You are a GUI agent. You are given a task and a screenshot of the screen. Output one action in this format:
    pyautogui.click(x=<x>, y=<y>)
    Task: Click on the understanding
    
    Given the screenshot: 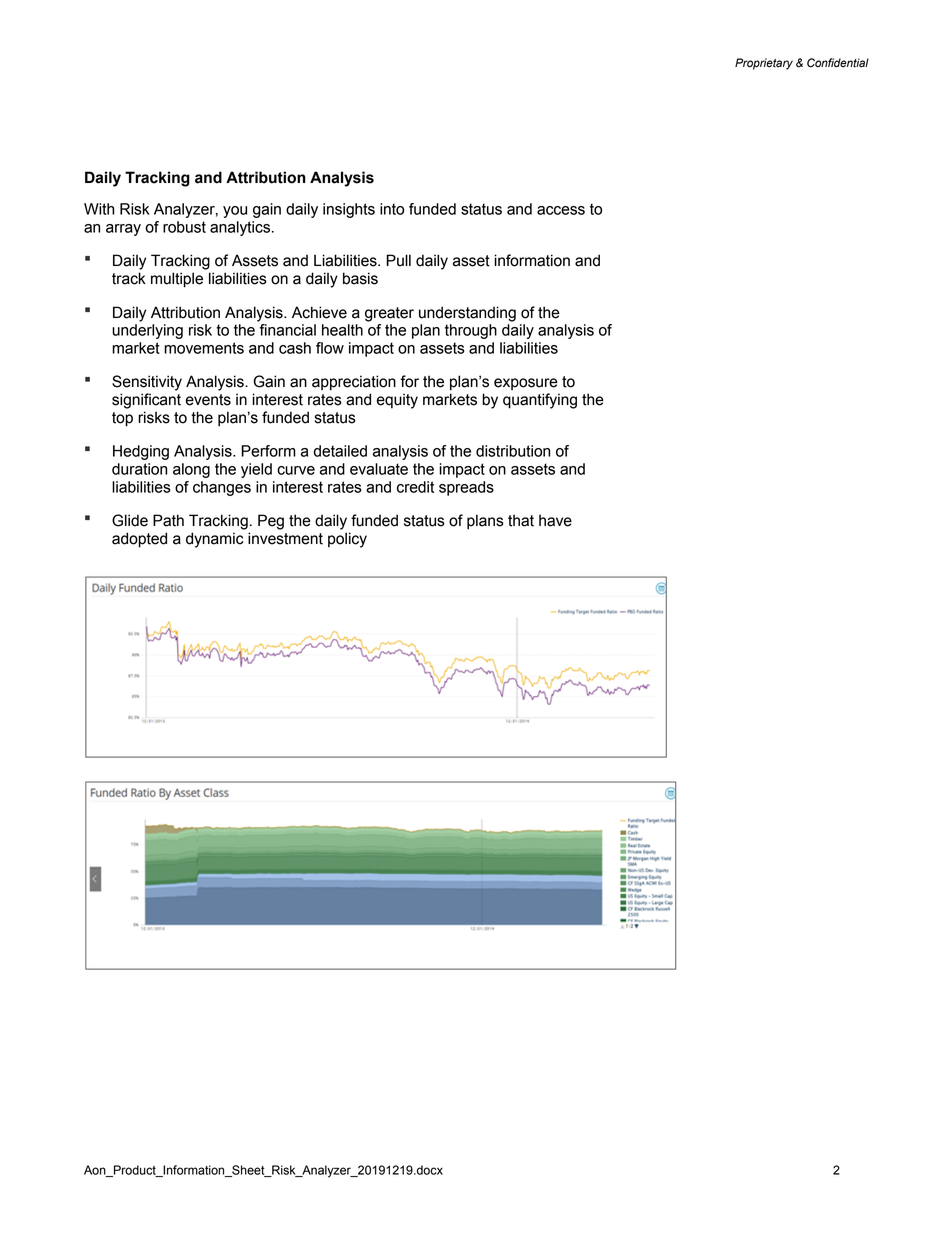 What is the action you would take?
    pyautogui.click(x=467, y=314)
